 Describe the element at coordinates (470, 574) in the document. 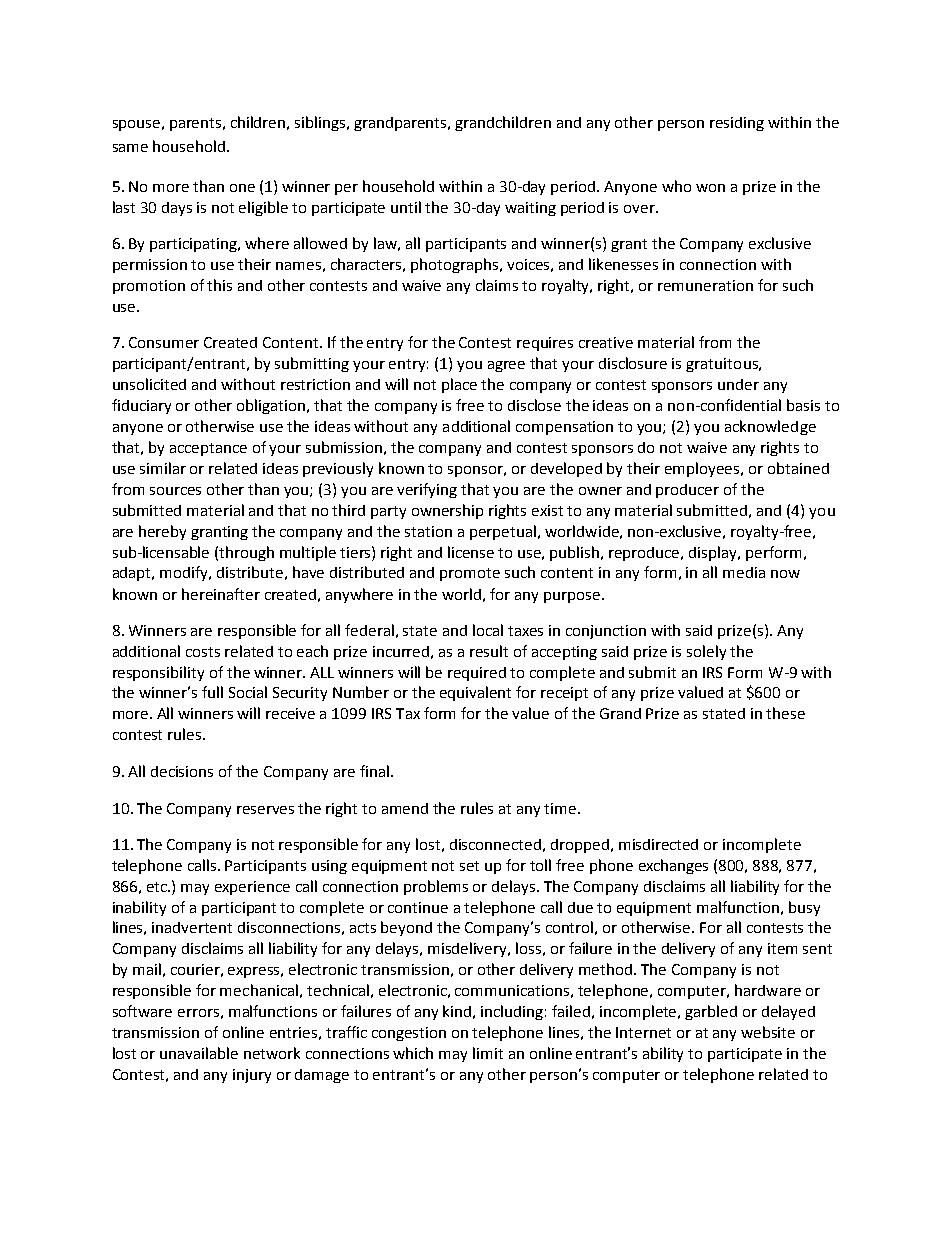

I see `promote` at that location.
